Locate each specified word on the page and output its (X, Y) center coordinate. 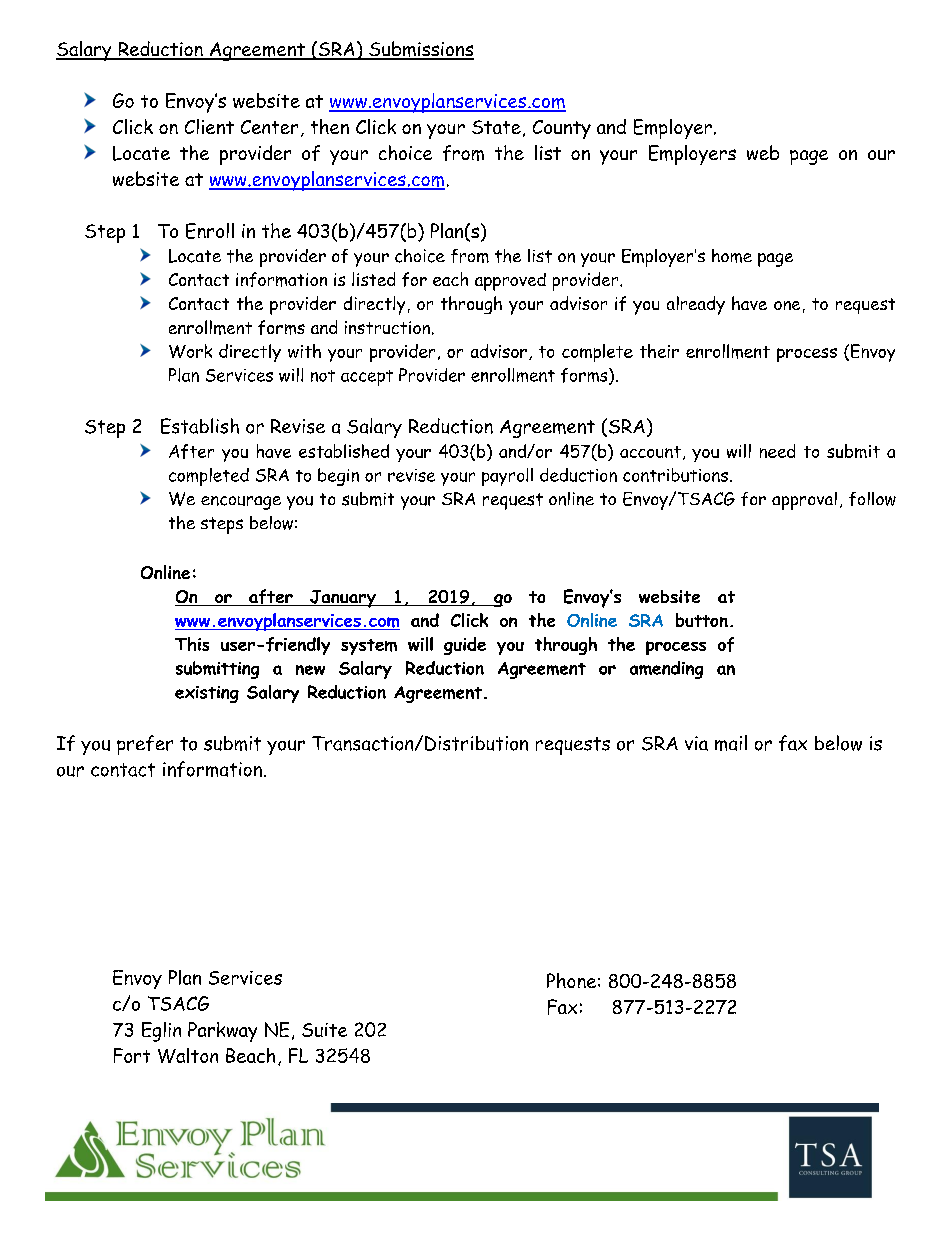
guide (465, 646)
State (496, 127)
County (562, 129)
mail (731, 743)
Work (190, 351)
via (696, 743)
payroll (507, 477)
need (777, 451)
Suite (324, 1030)
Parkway (222, 1032)
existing (207, 694)
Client (209, 126)
